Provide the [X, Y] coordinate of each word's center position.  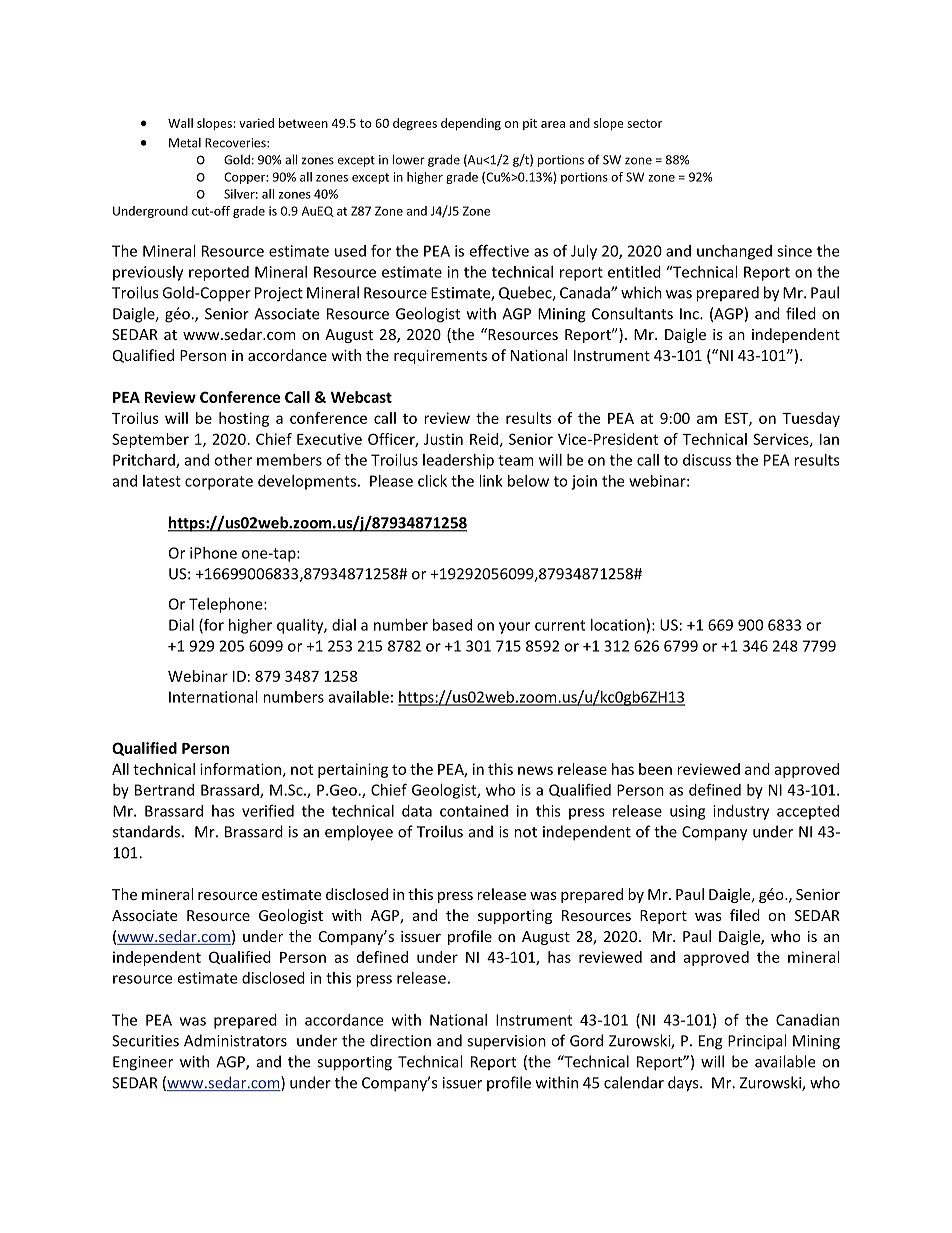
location [618, 625]
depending [471, 124]
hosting [244, 419]
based [452, 625]
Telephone [227, 605]
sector [644, 123]
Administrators [235, 1040]
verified [268, 810]
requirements [440, 357]
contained [474, 811]
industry [741, 812]
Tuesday [811, 419]
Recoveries [236, 143]
